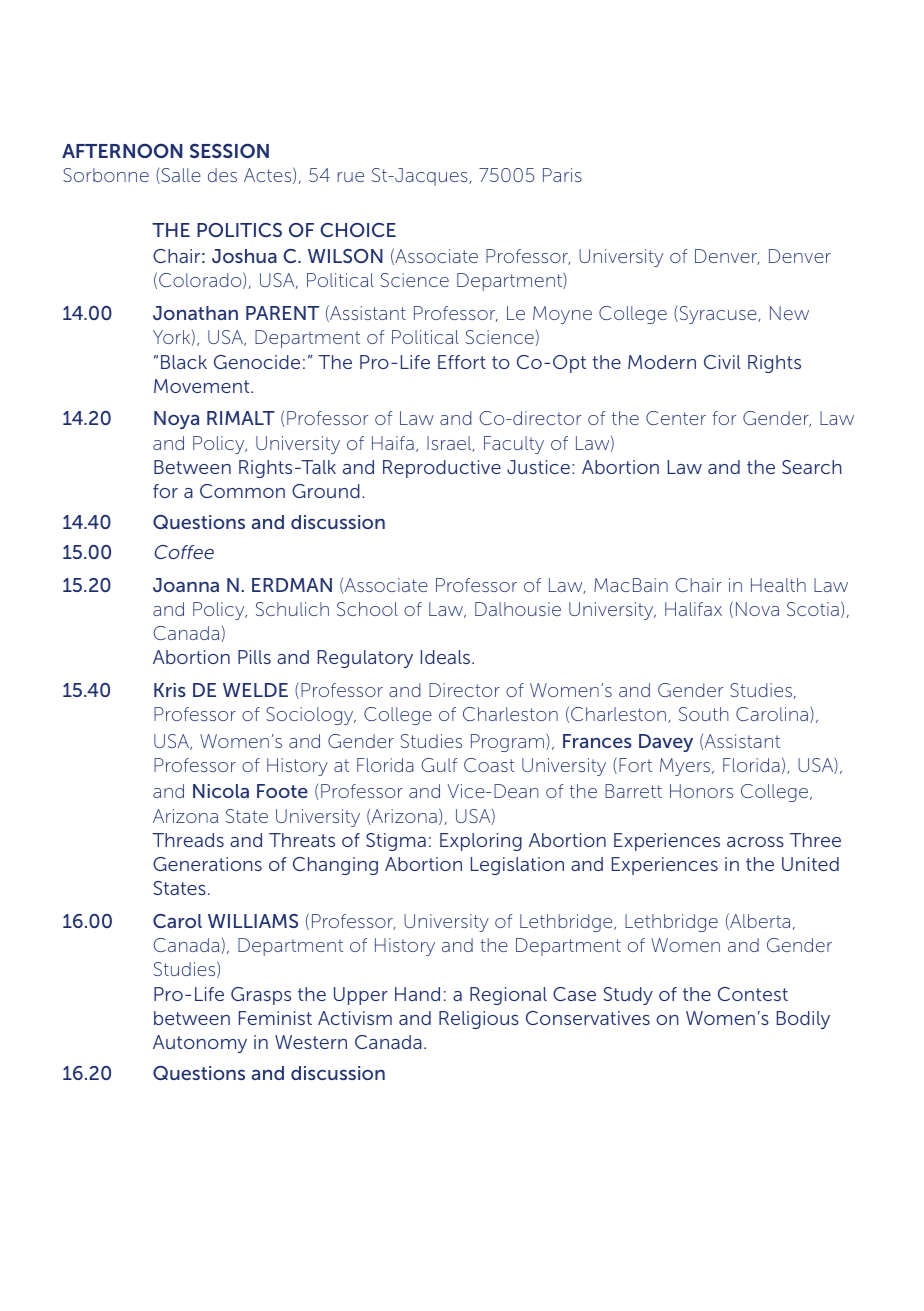 The height and width of the image is (1311, 924). I want to click on Honors, so click(701, 791).
